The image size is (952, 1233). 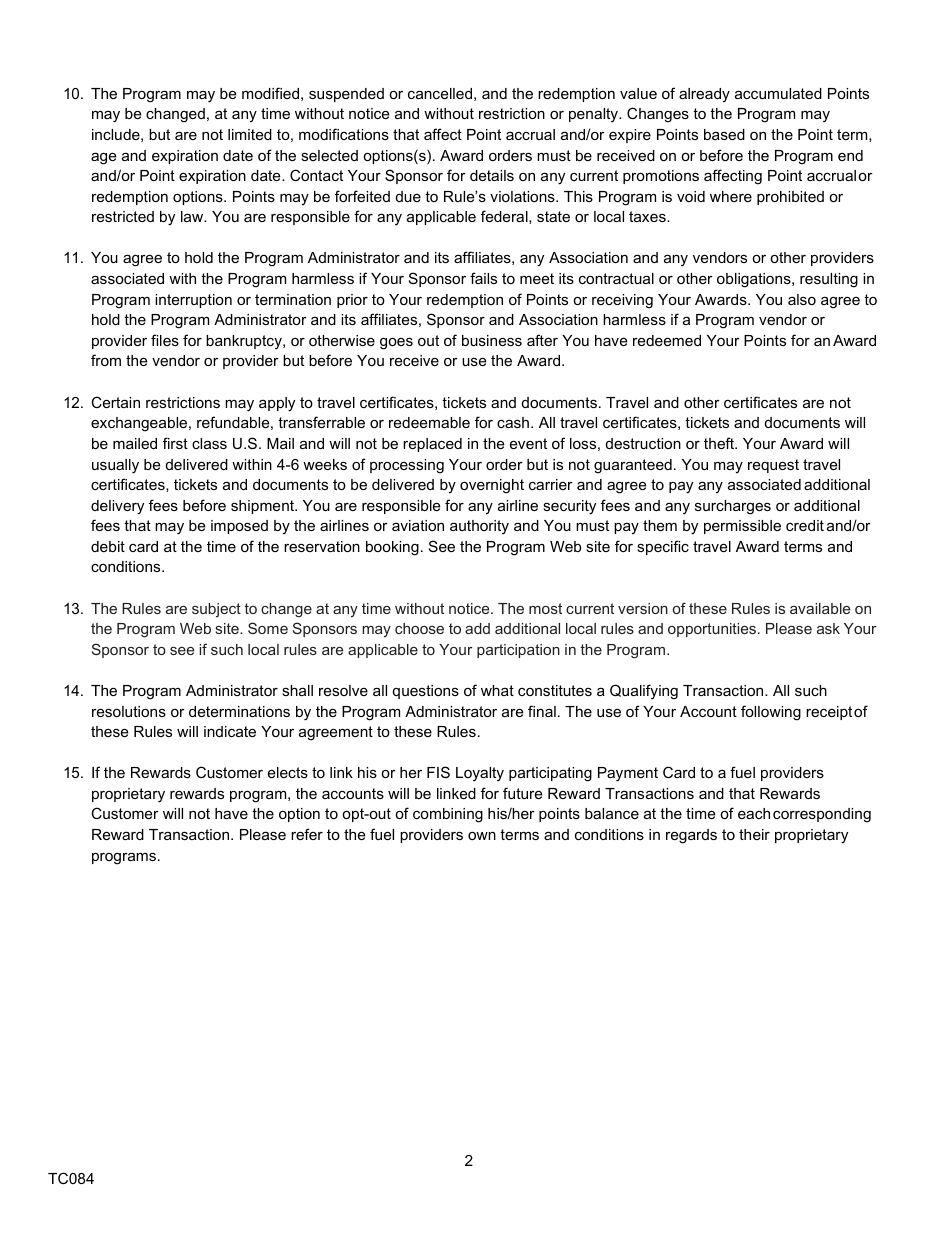 What do you see at coordinates (492, 175) in the screenshot?
I see `details` at bounding box center [492, 175].
